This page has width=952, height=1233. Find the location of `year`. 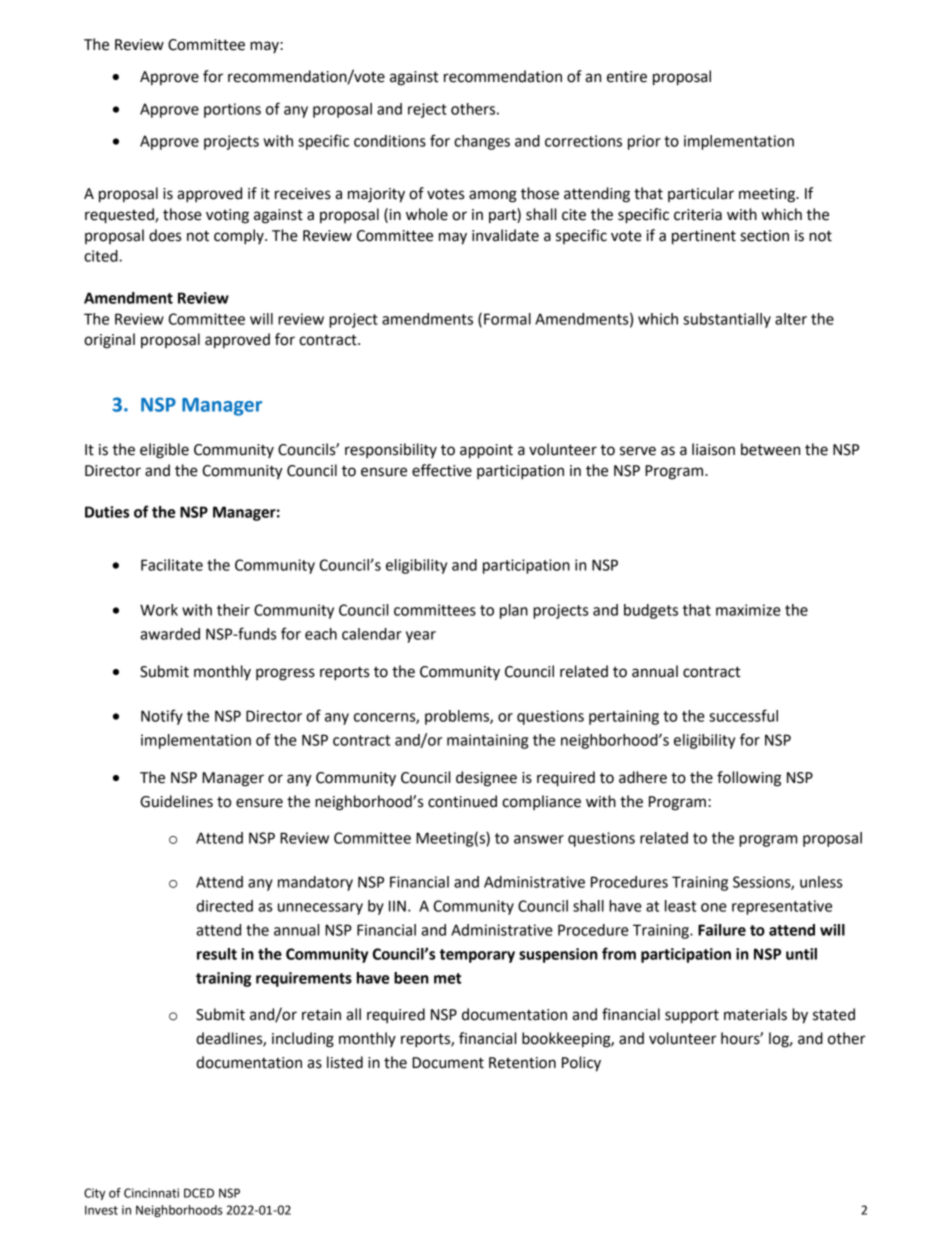

year is located at coordinates (421, 637).
